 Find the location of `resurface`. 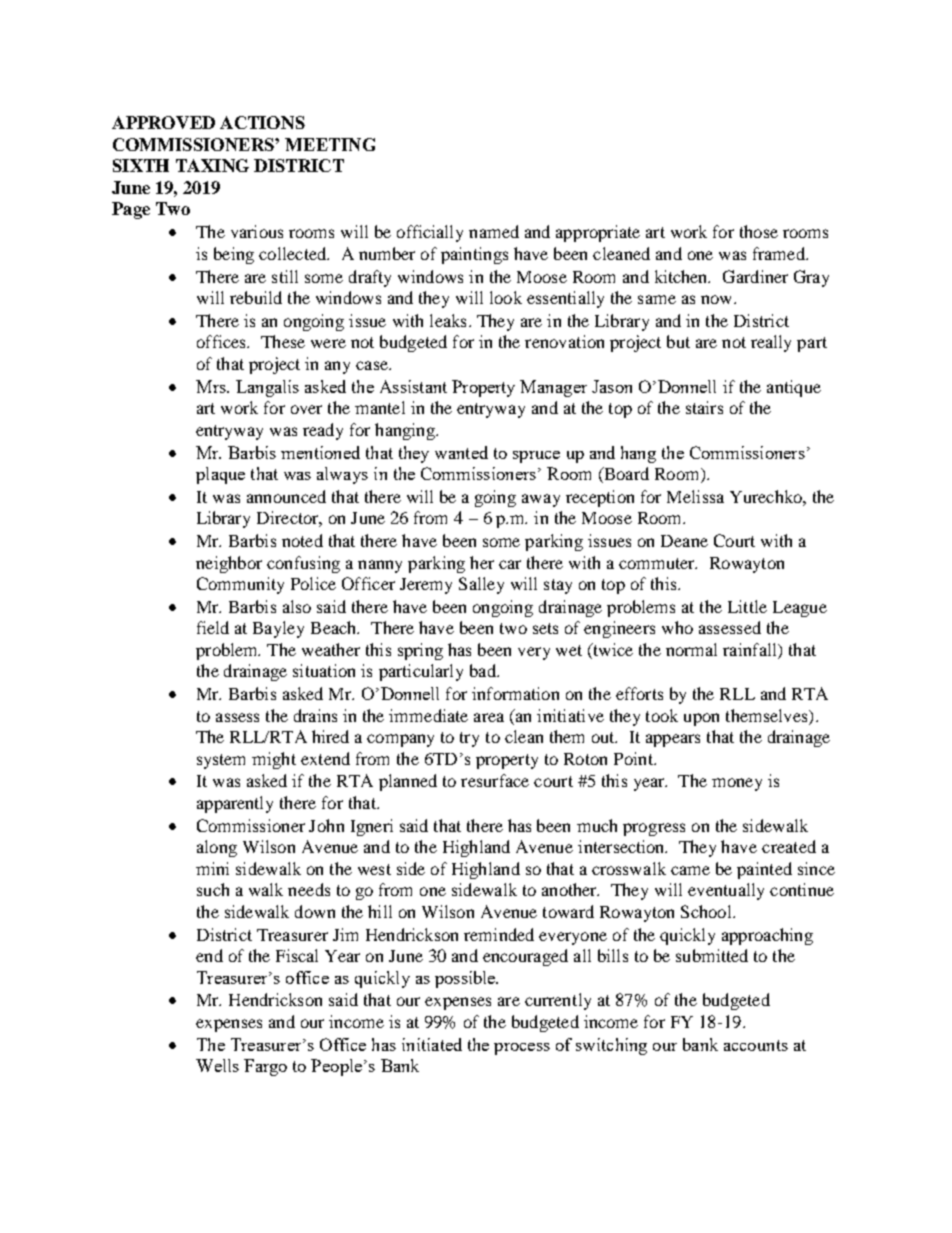

resurface is located at coordinates (495, 780).
